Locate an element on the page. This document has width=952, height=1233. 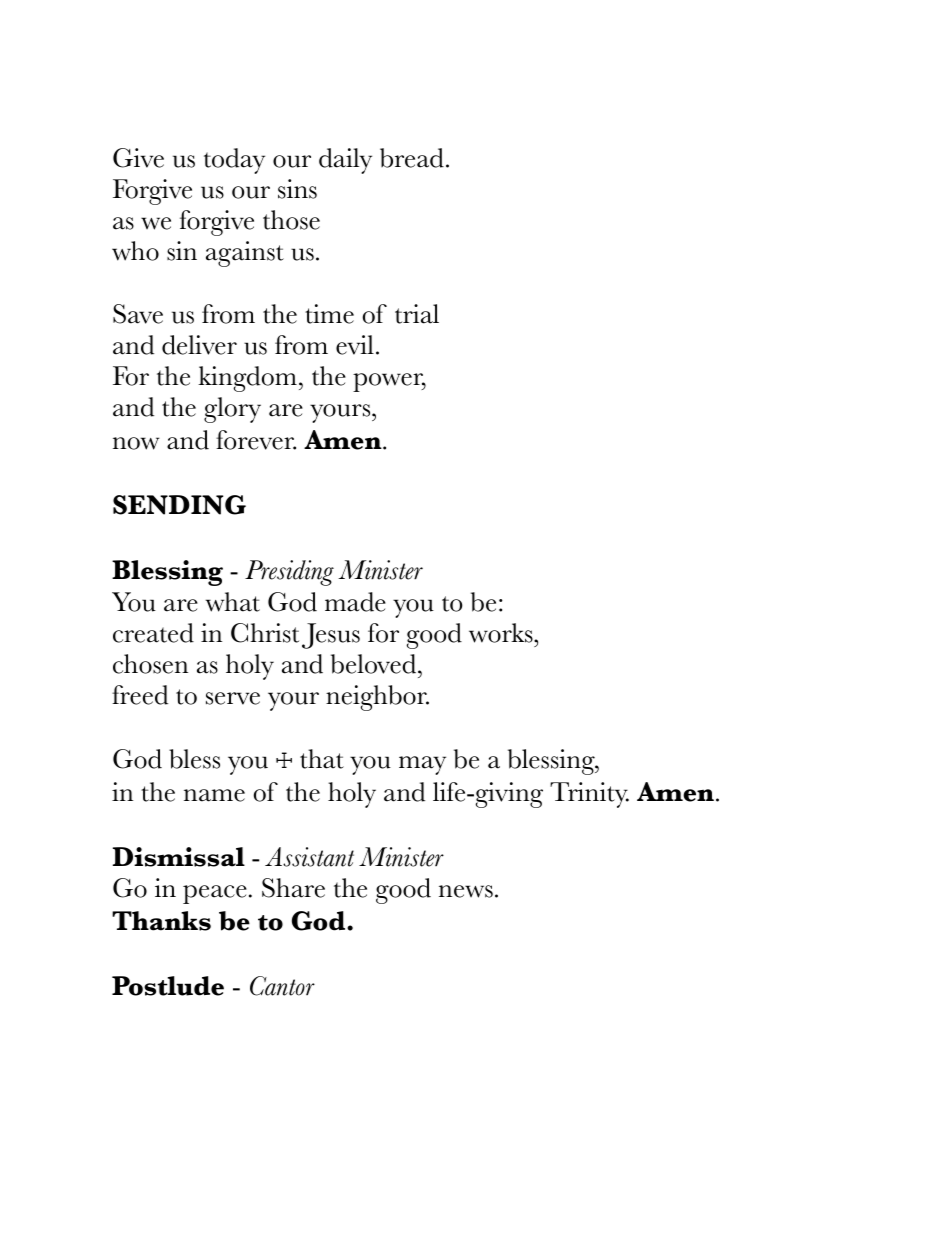
Cantor is located at coordinates (282, 986).
